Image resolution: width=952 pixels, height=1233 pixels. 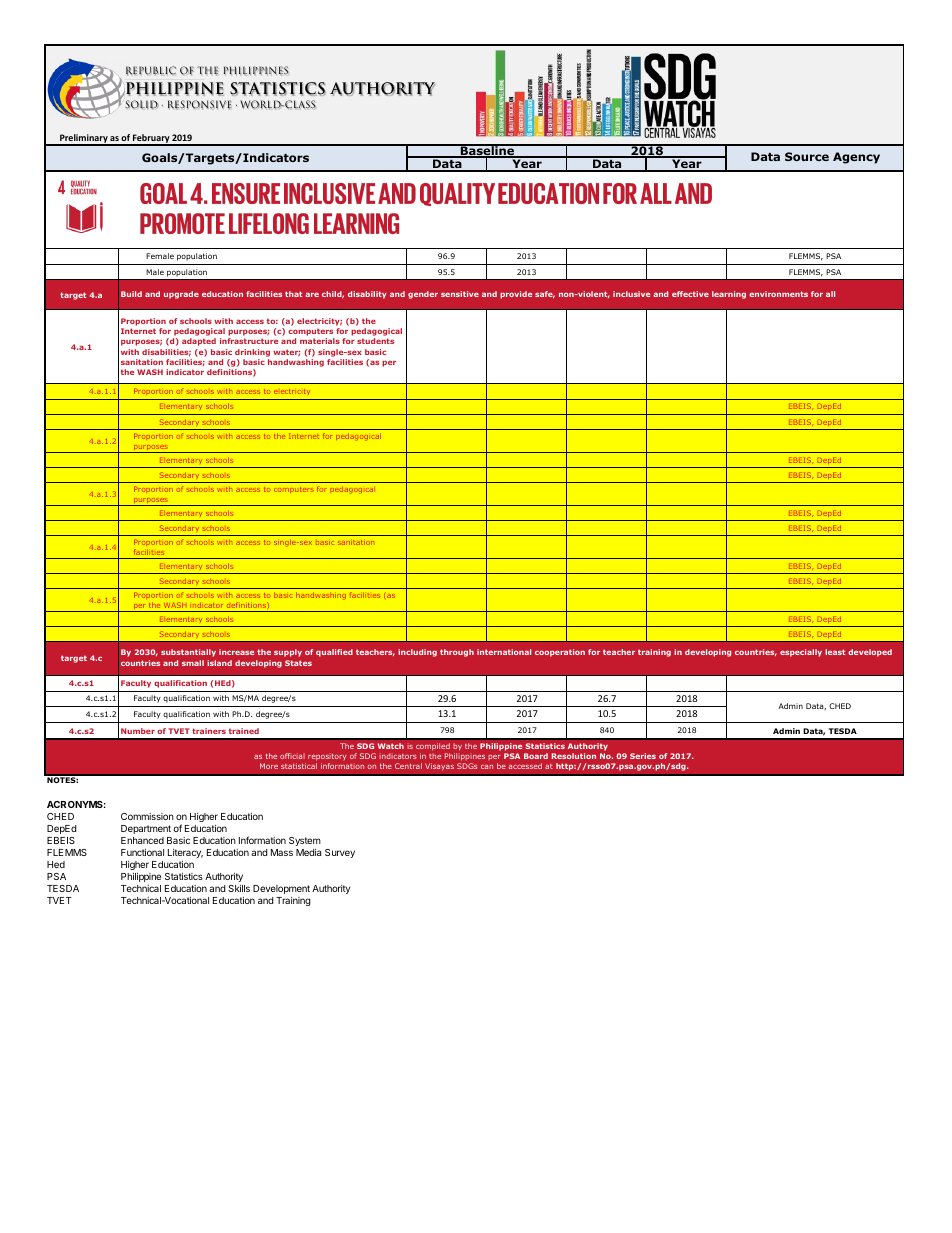 What do you see at coordinates (340, 853) in the screenshot?
I see `Survey` at bounding box center [340, 853].
